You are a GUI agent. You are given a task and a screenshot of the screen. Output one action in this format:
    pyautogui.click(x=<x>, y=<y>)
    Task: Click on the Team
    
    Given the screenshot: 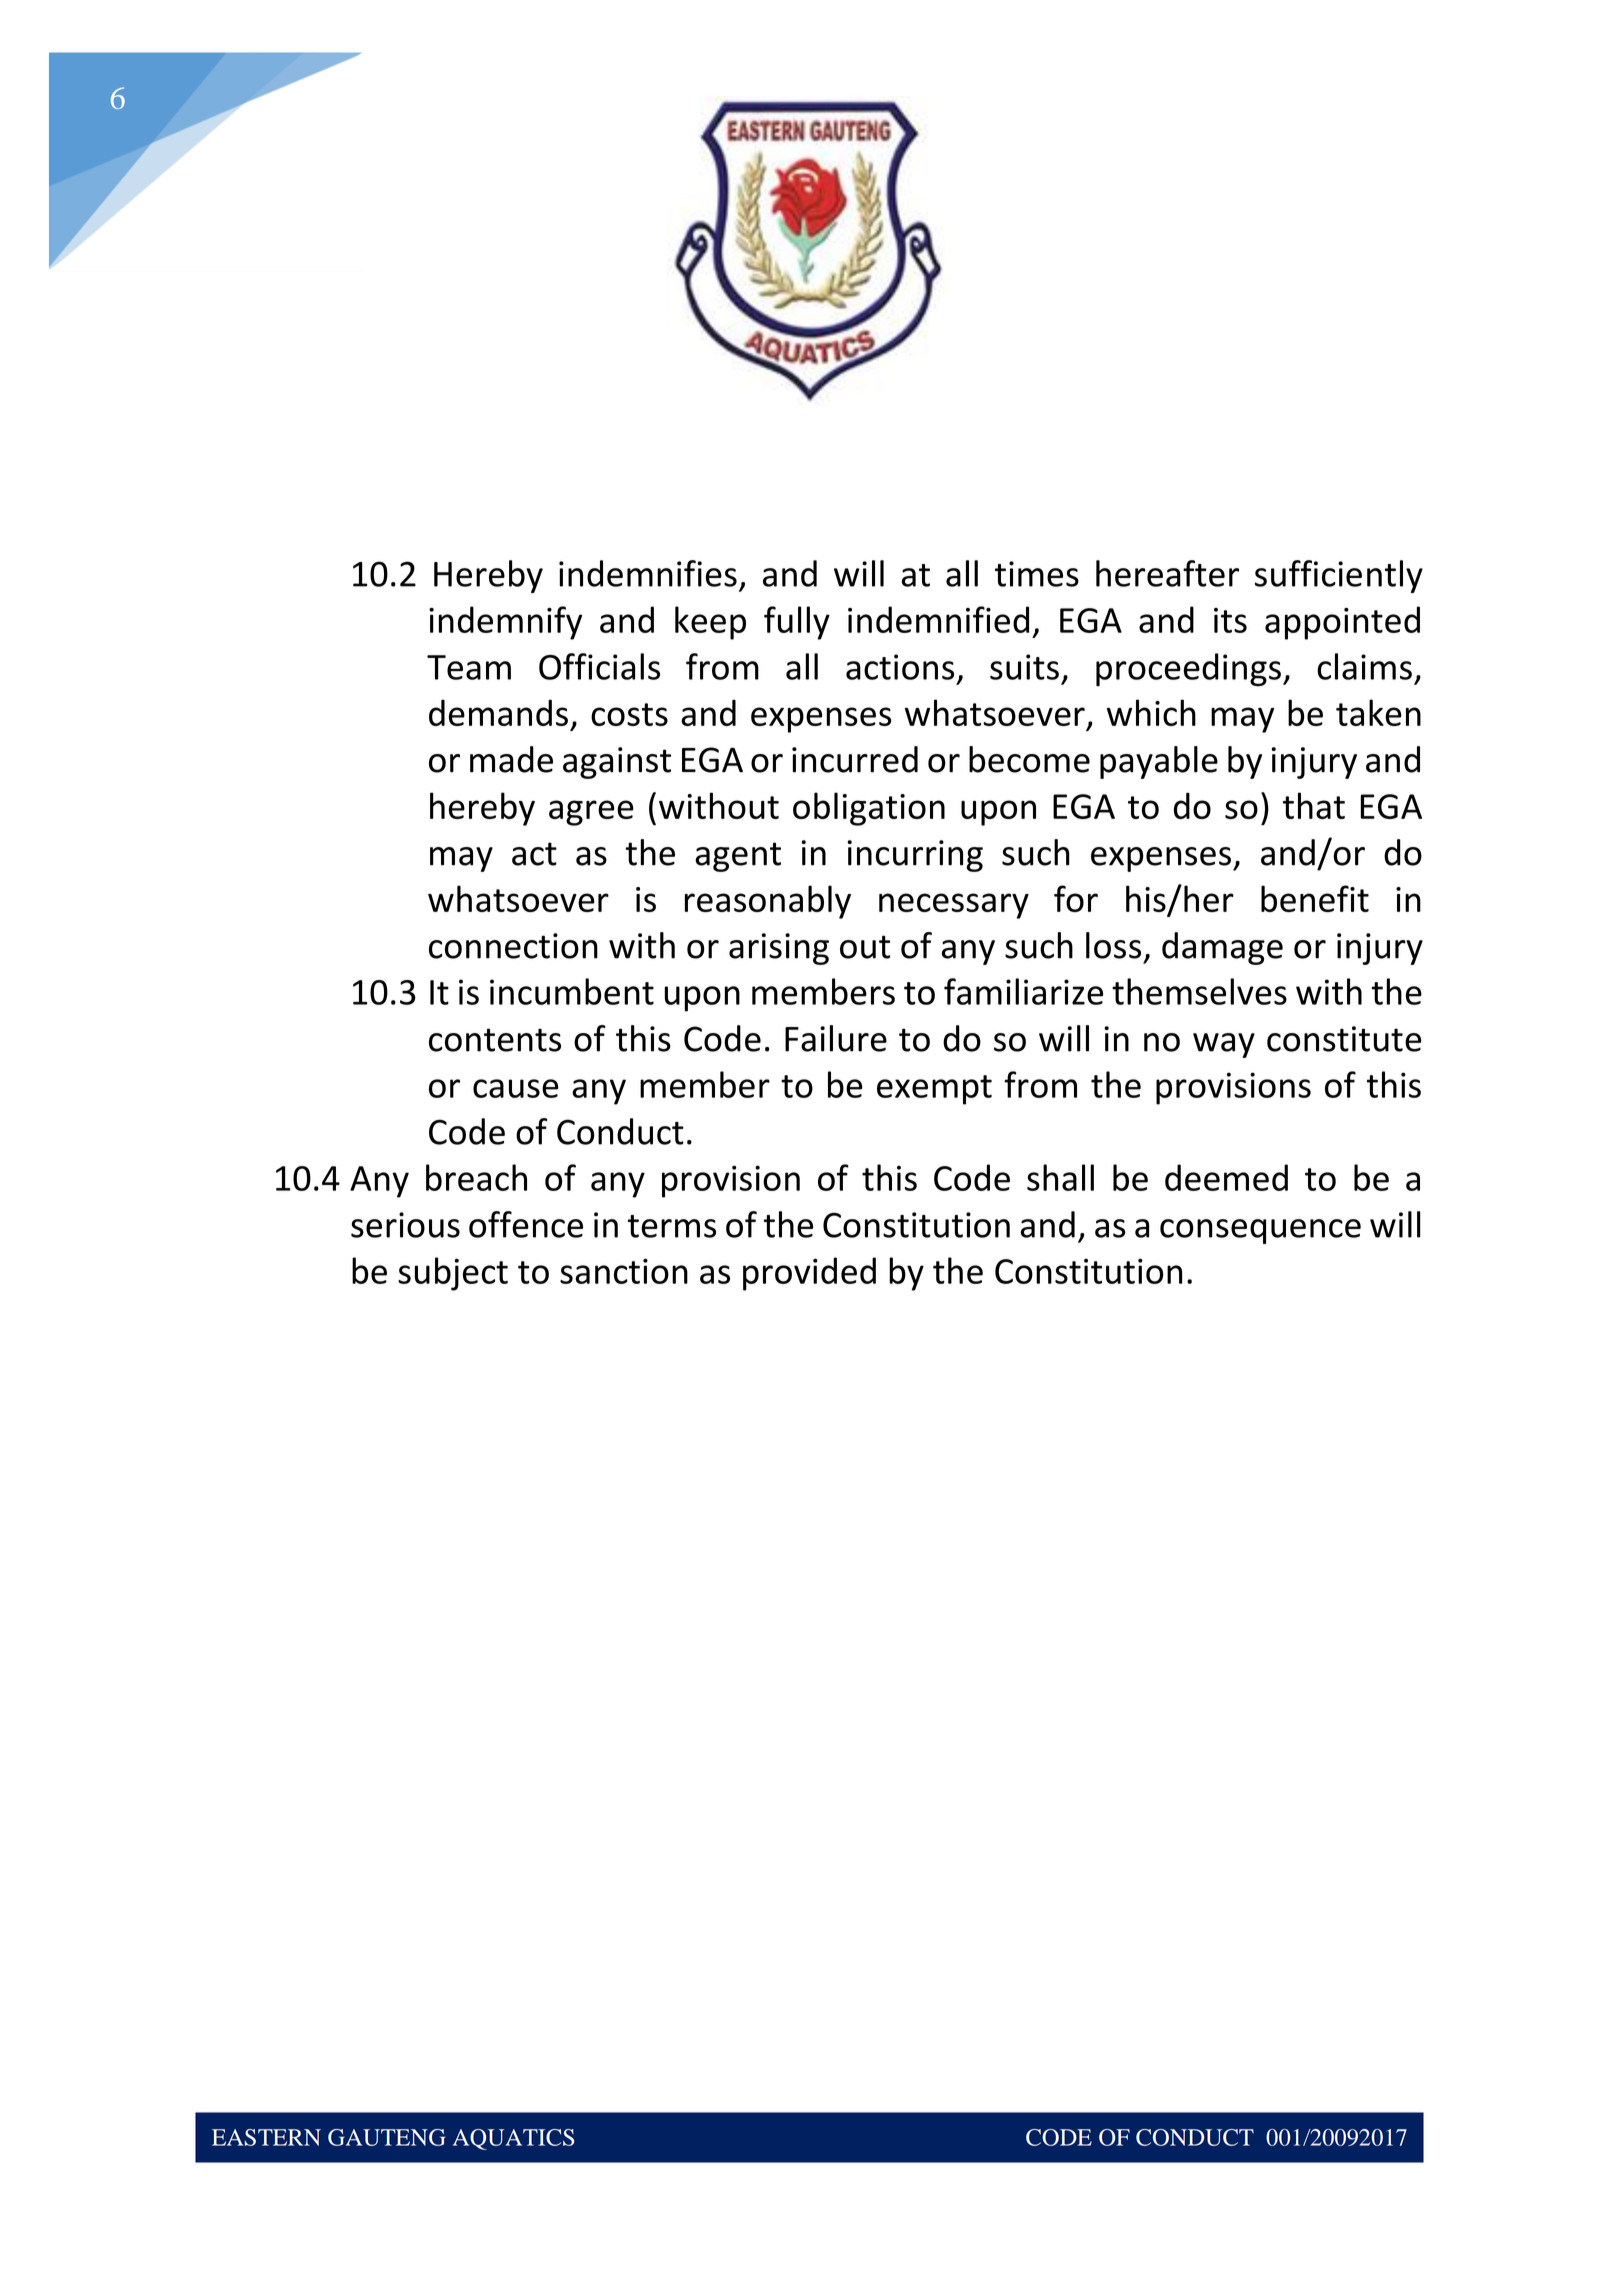 What is the action you would take?
    pyautogui.click(x=469, y=667)
